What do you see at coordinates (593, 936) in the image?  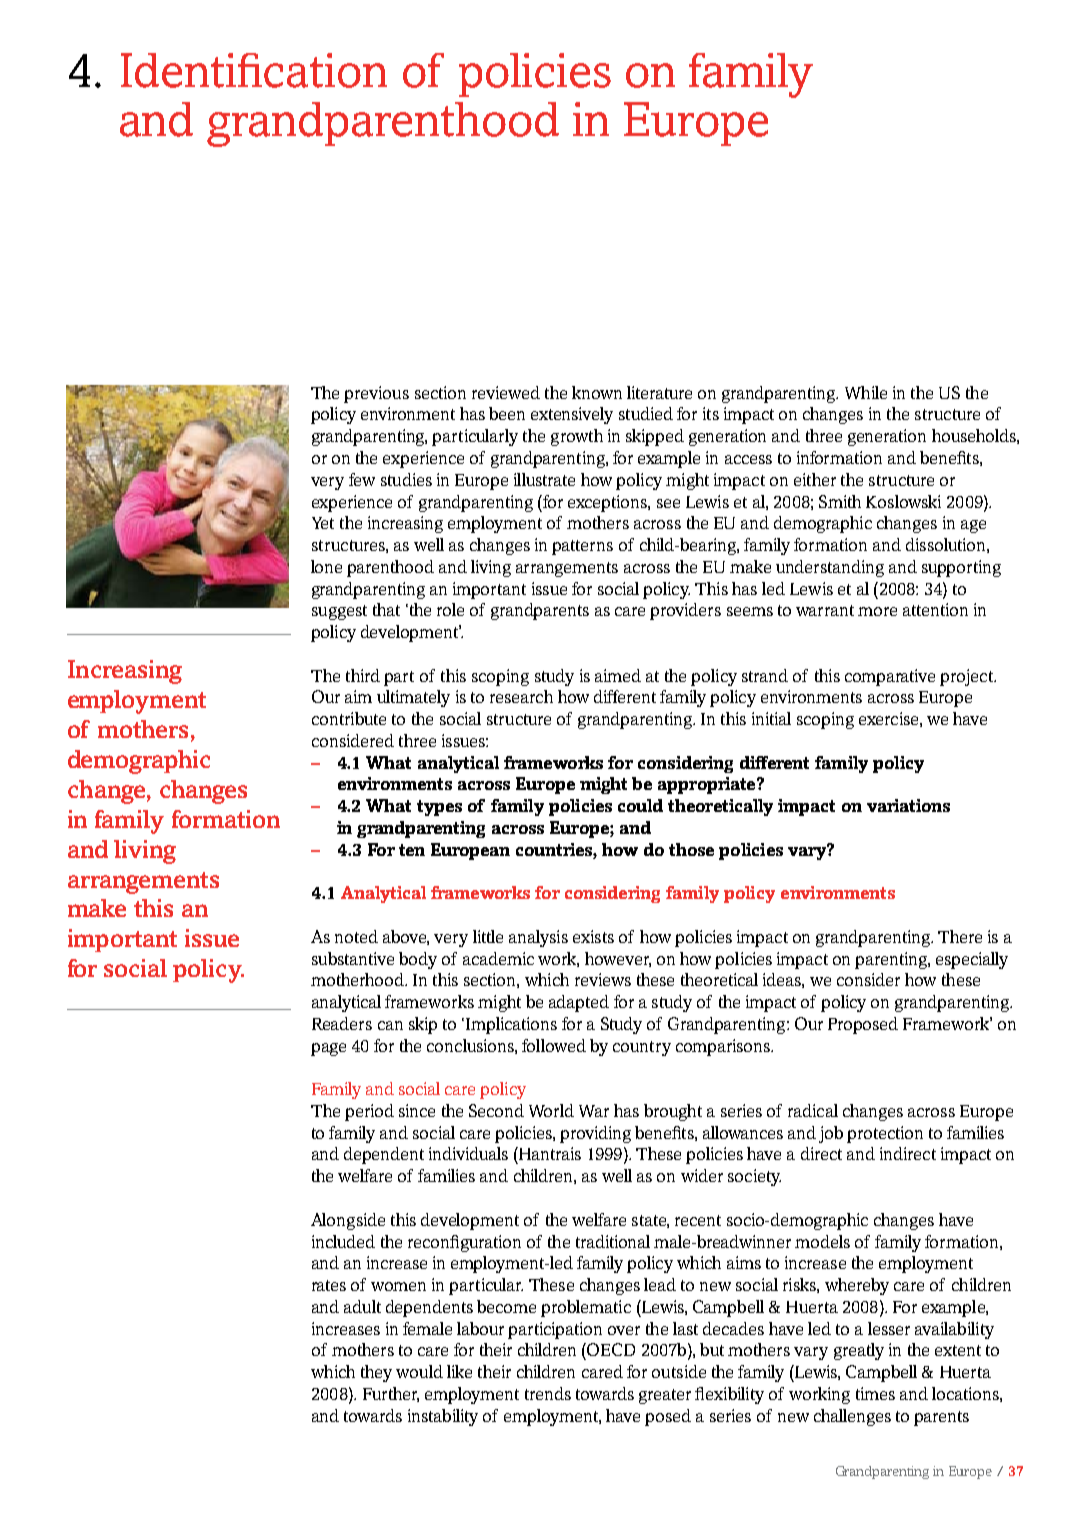 I see `exists` at bounding box center [593, 936].
